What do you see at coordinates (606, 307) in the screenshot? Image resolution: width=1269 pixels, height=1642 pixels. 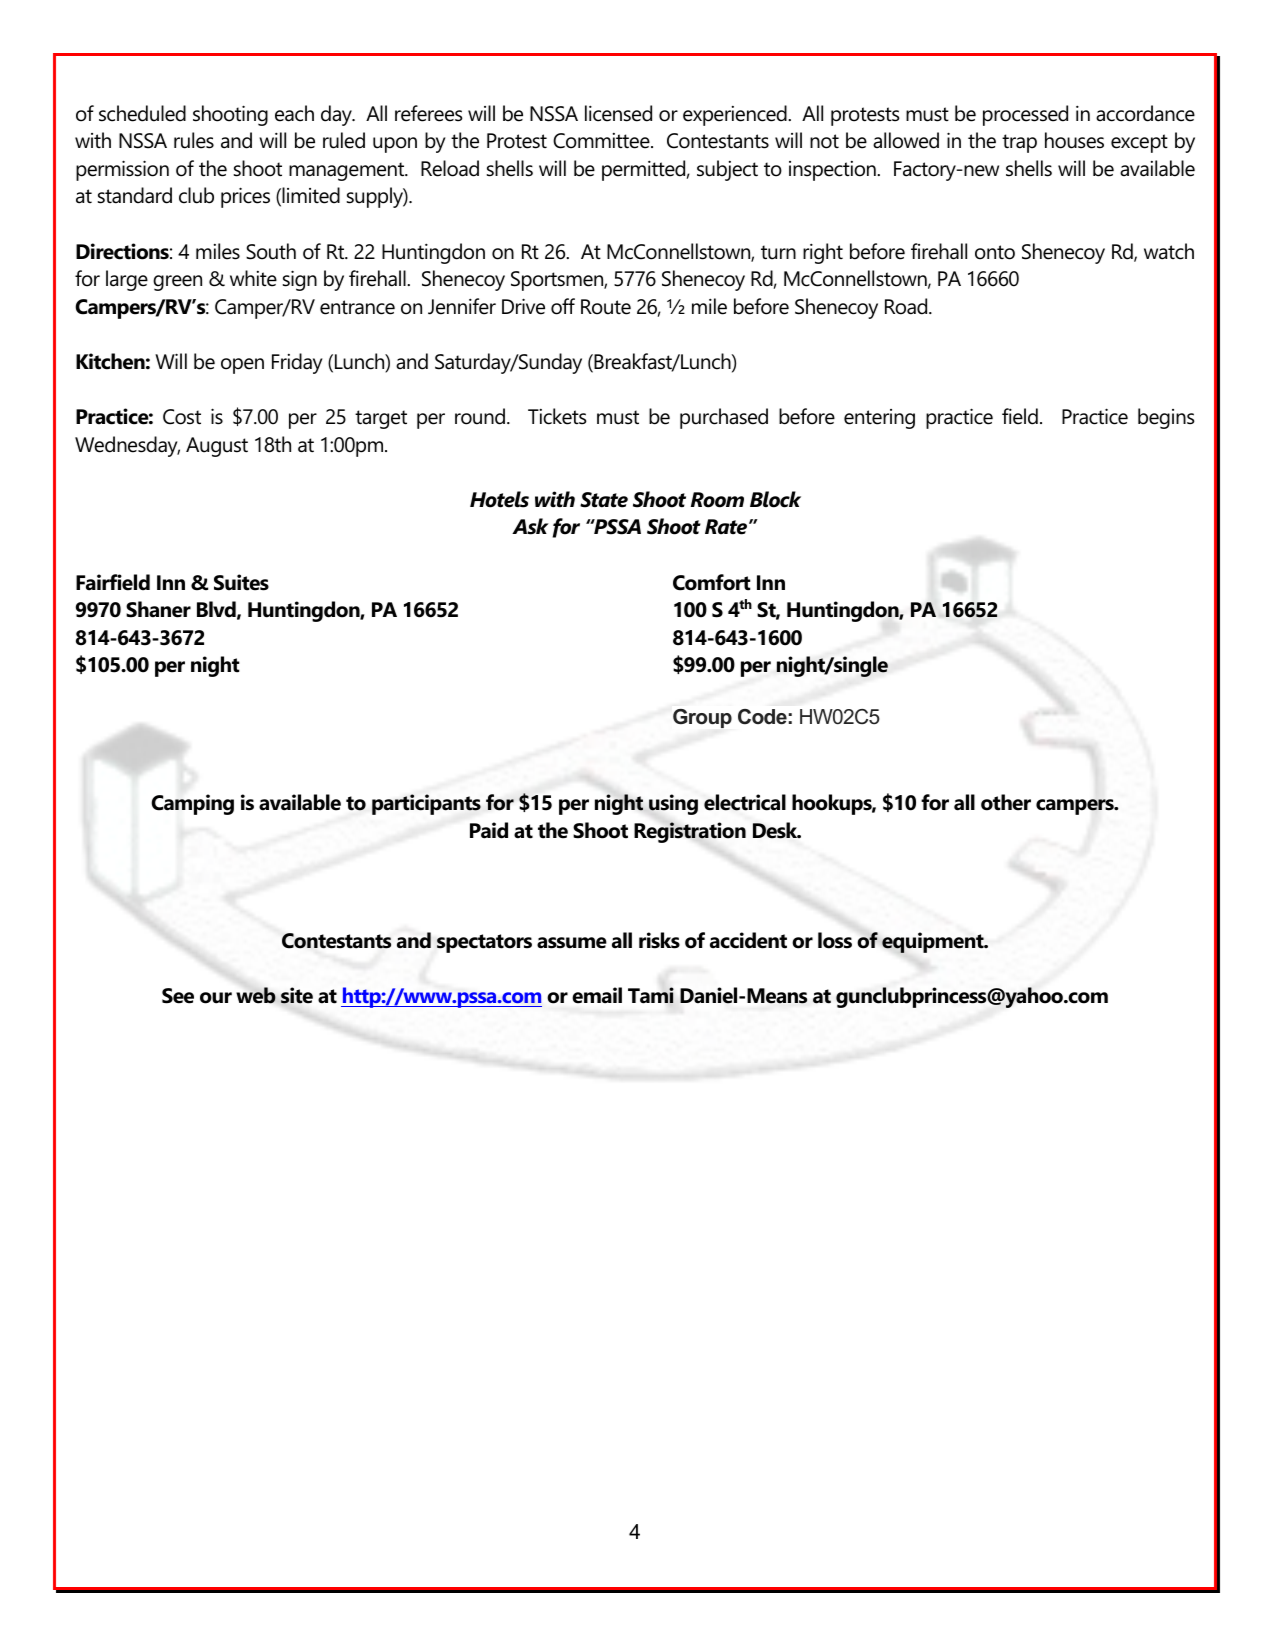 I see `Route` at bounding box center [606, 307].
